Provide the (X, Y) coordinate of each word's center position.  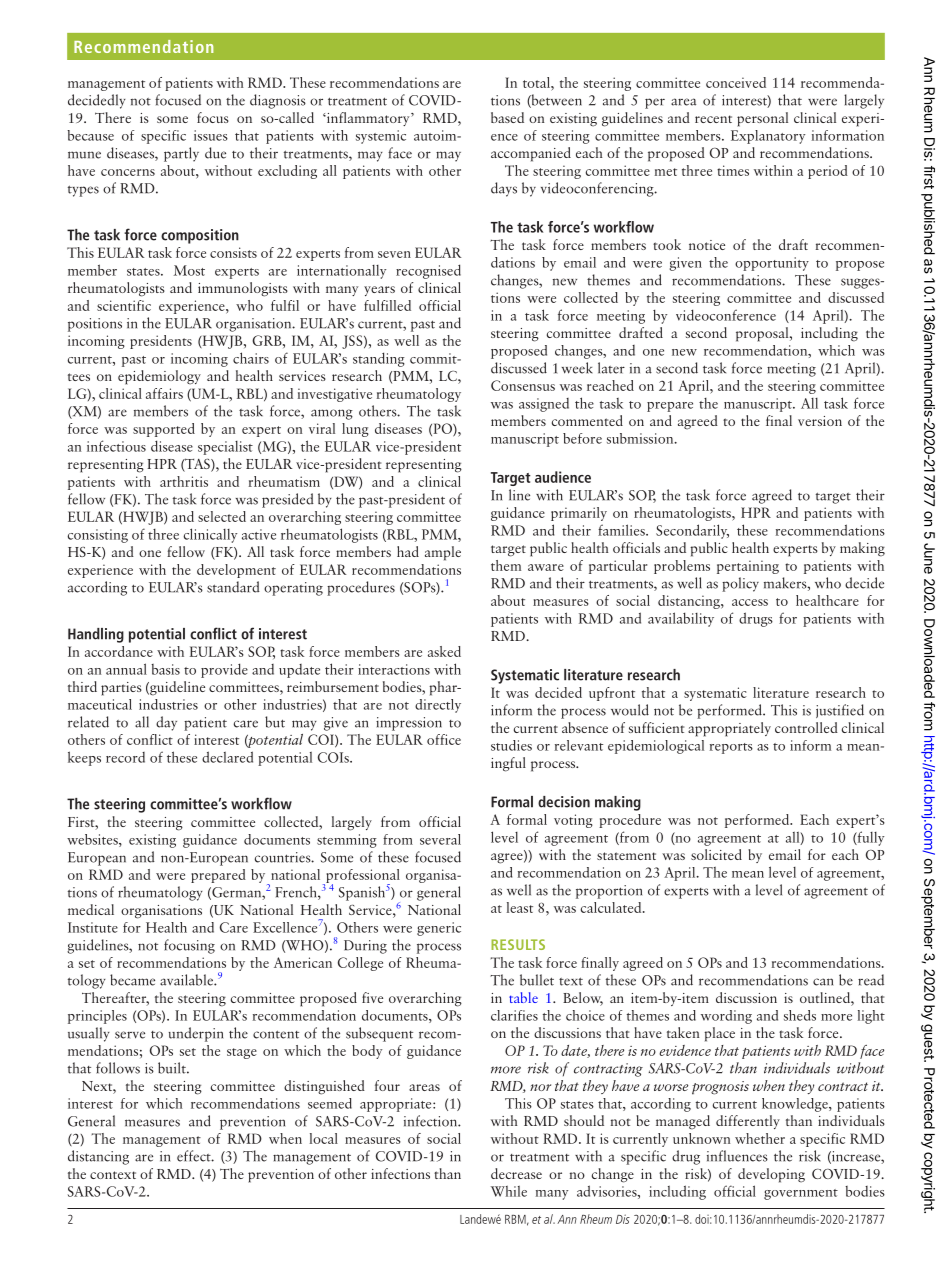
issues (211, 135)
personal (762, 119)
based (507, 117)
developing (771, 1175)
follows (118, 1068)
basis (165, 669)
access (750, 602)
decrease (516, 1173)
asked (444, 651)
